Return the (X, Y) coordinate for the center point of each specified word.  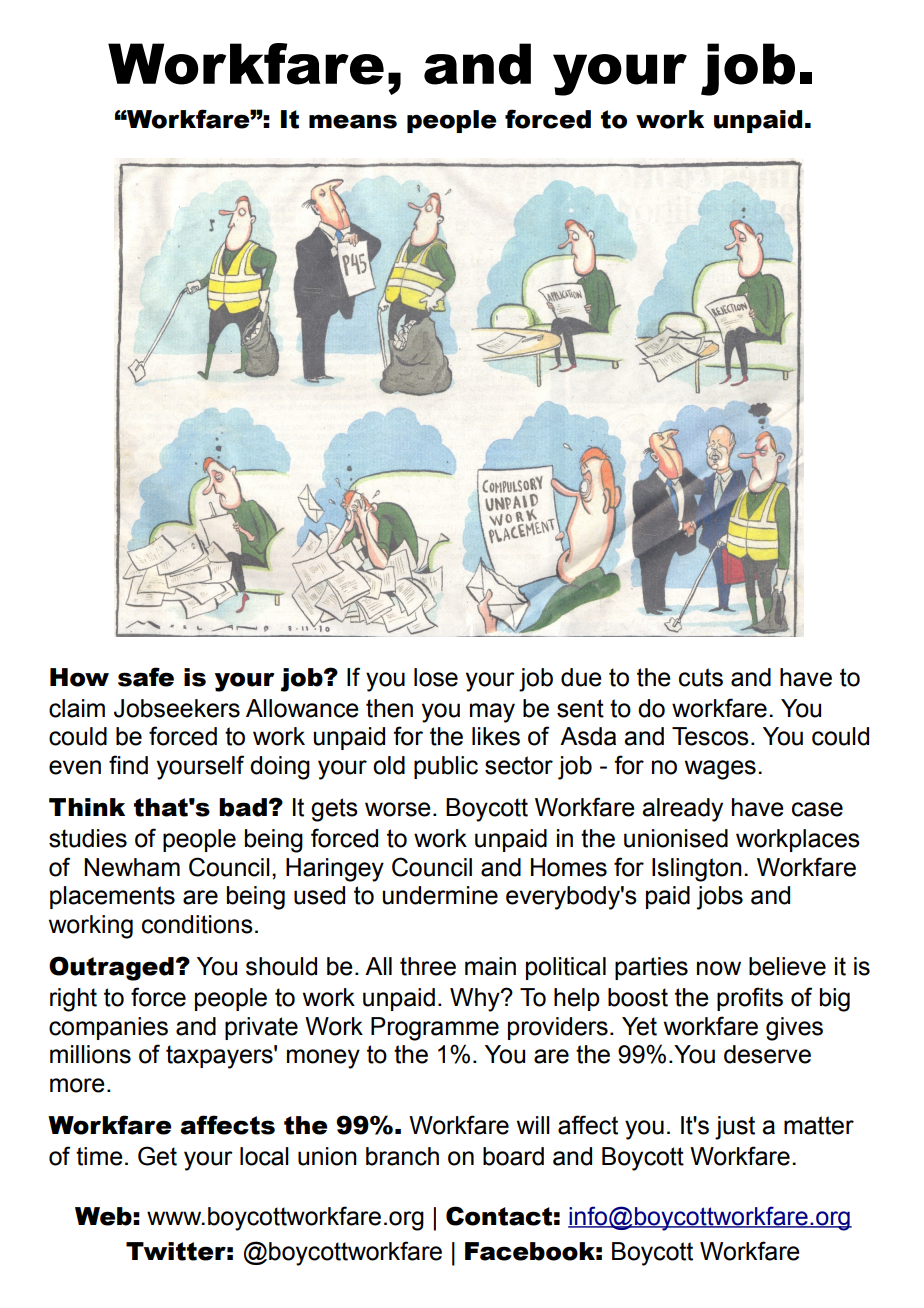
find (128, 765)
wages (720, 770)
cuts (701, 677)
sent (580, 708)
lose (436, 677)
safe (146, 677)
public (446, 767)
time (99, 1156)
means (353, 121)
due (581, 677)
